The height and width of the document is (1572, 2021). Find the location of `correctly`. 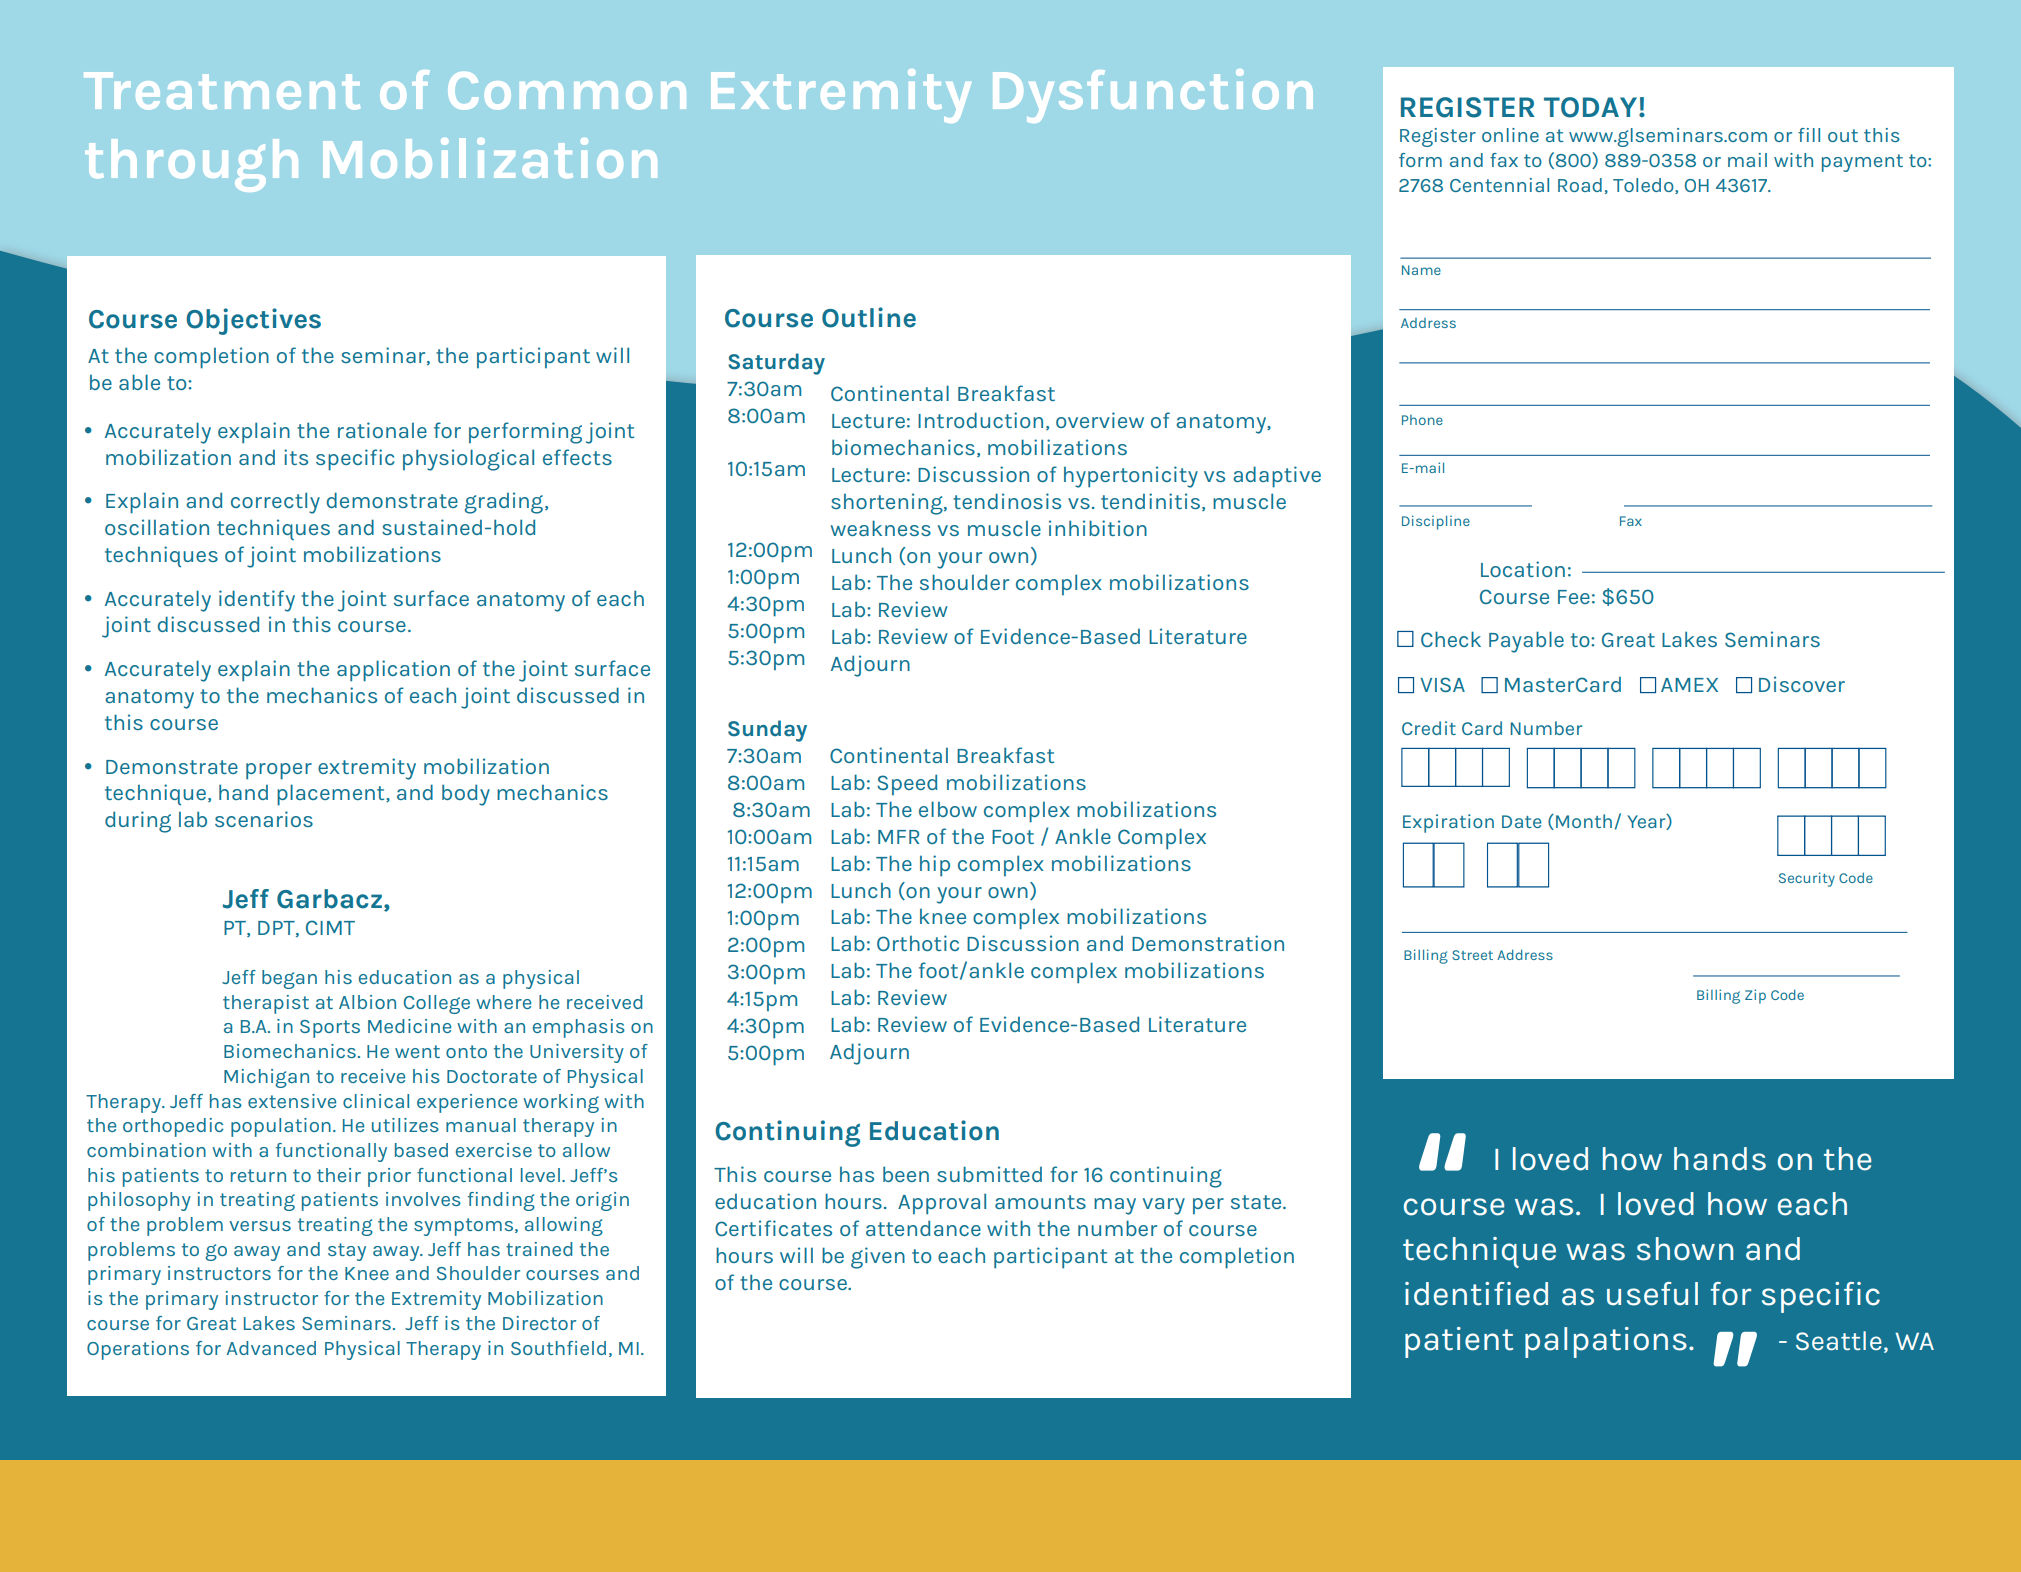

correctly is located at coordinates (275, 503).
